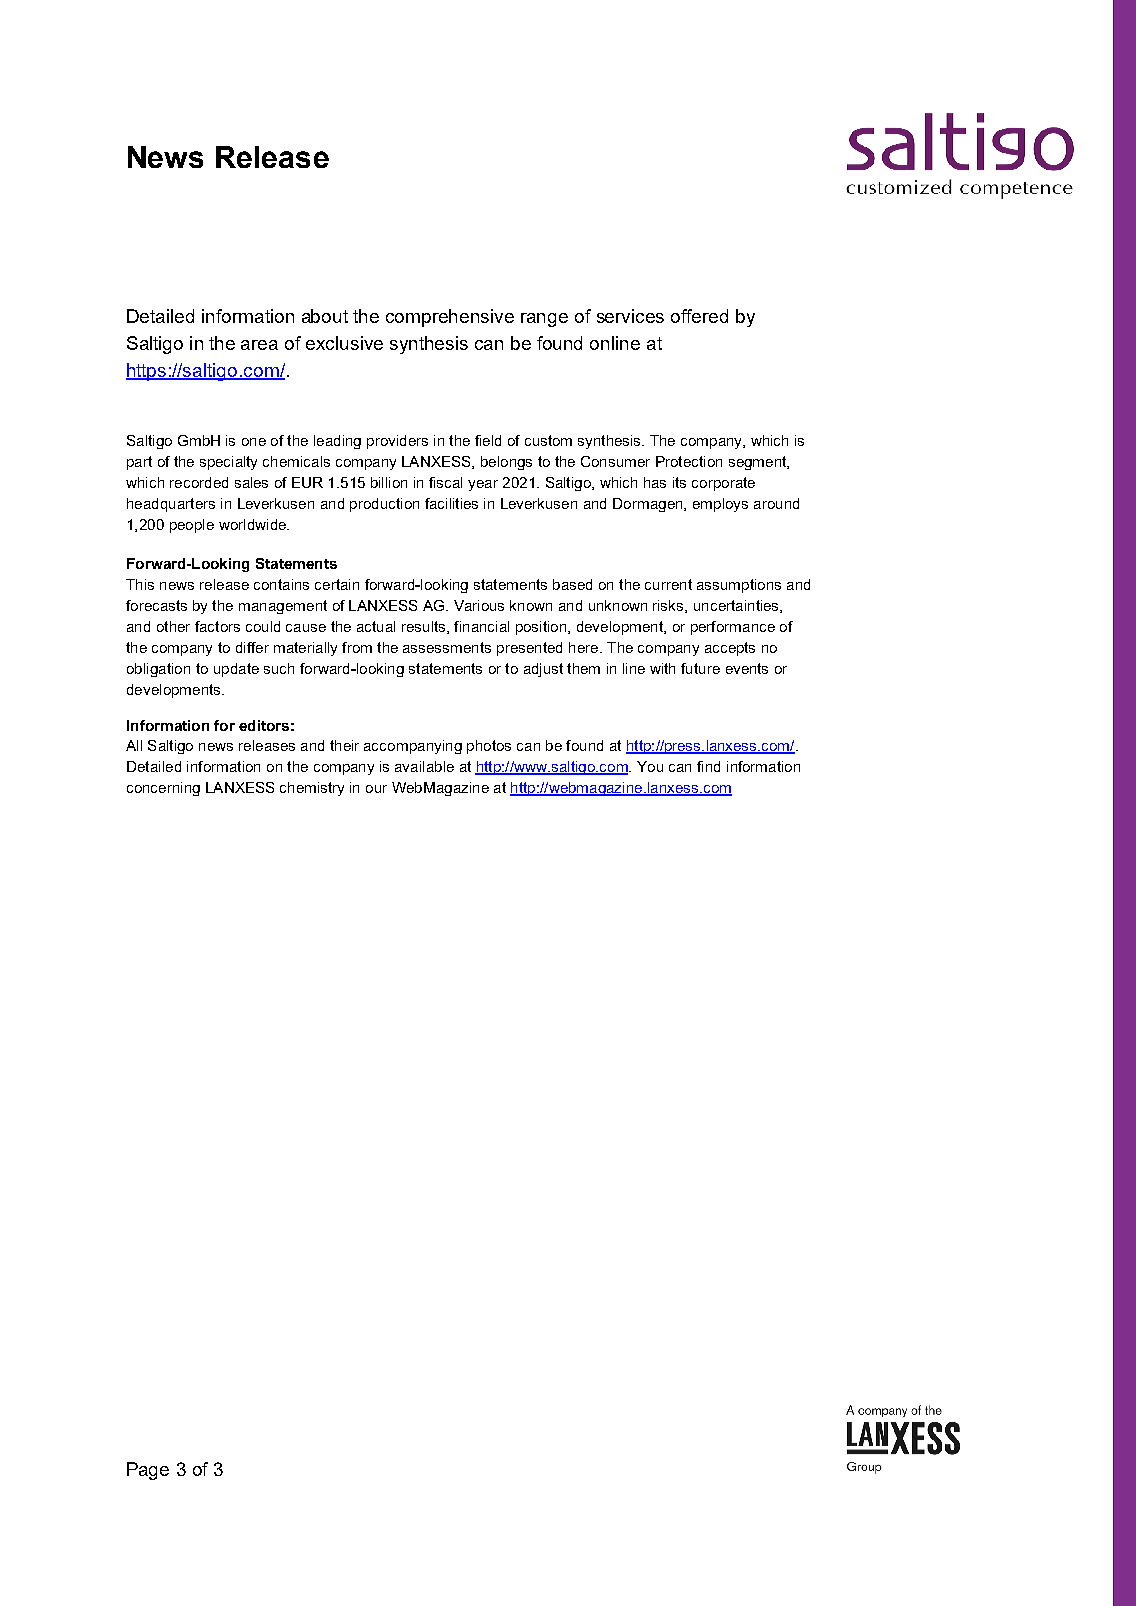 The image size is (1136, 1606). What do you see at coordinates (424, 766) in the screenshot?
I see `available` at bounding box center [424, 766].
